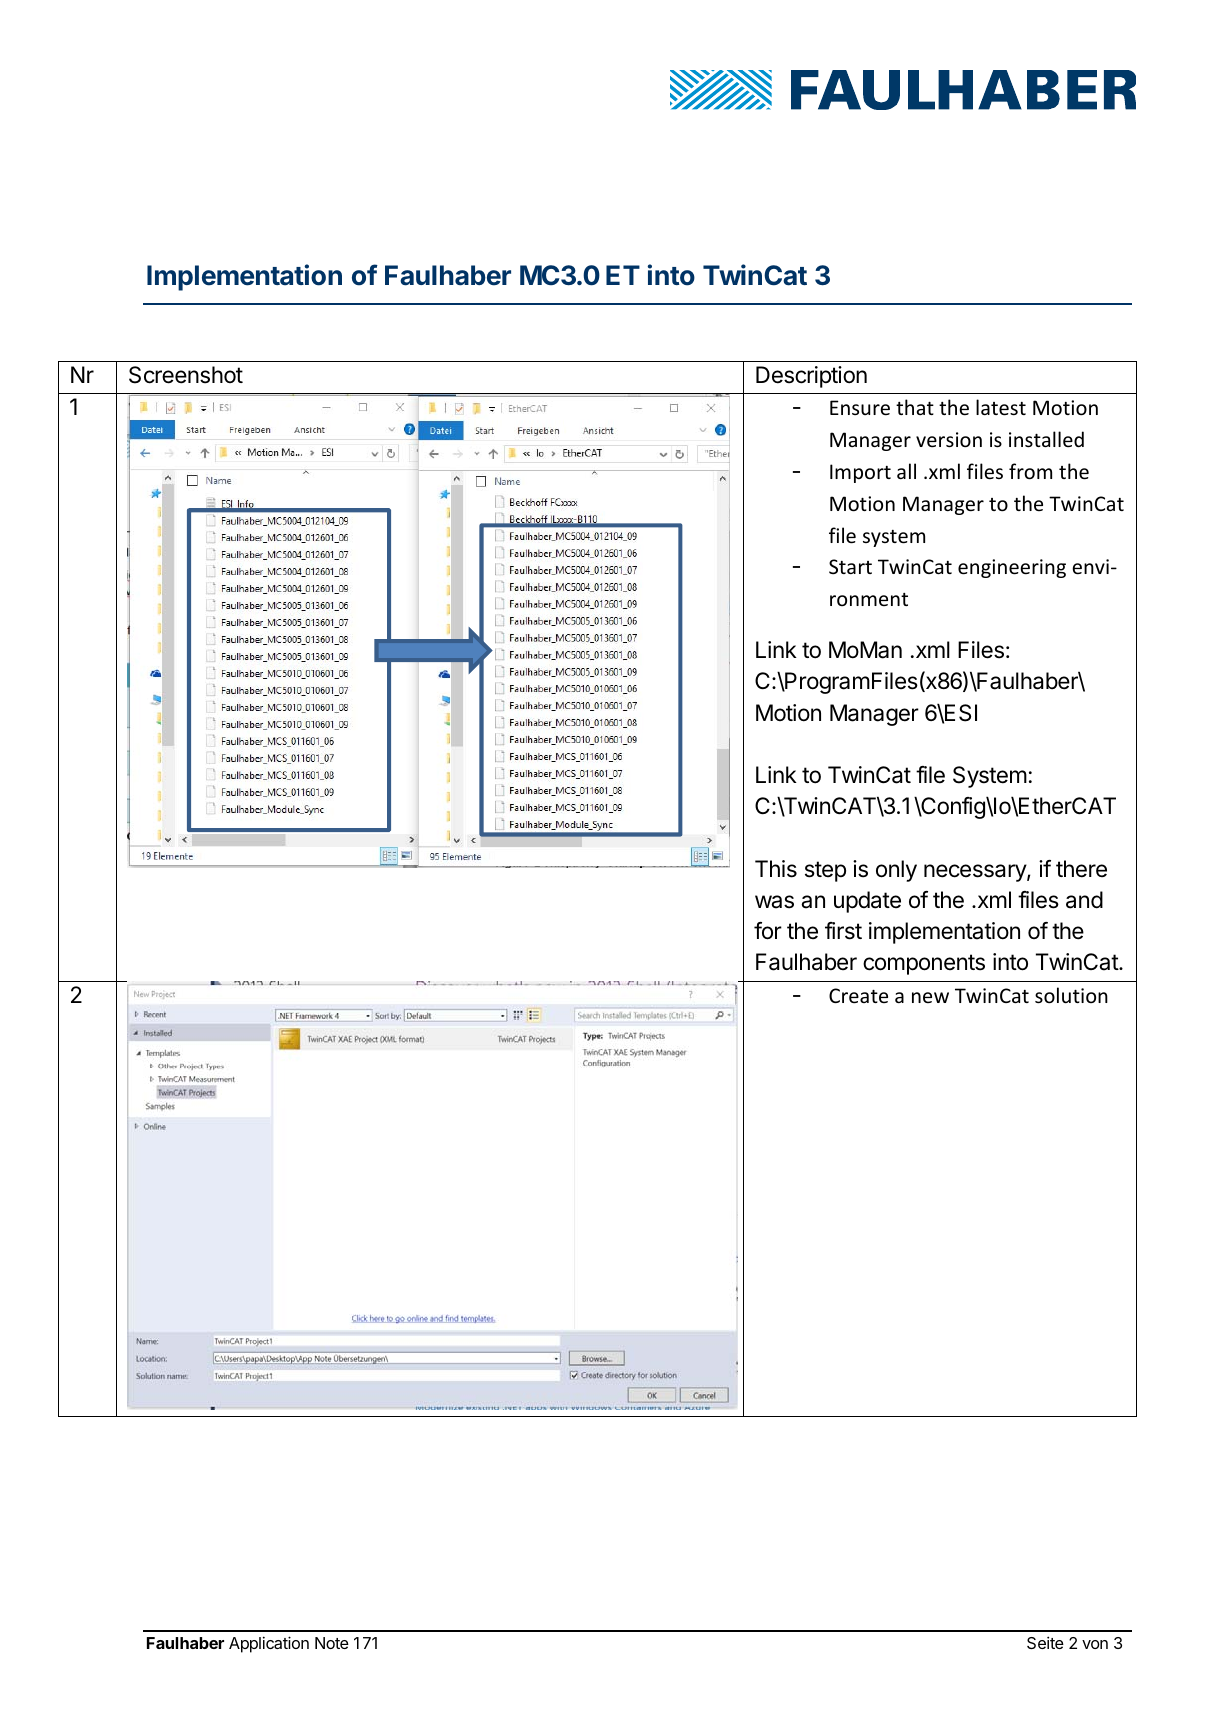 This image has width=1224, height=1732. I want to click on Description, so click(811, 377).
